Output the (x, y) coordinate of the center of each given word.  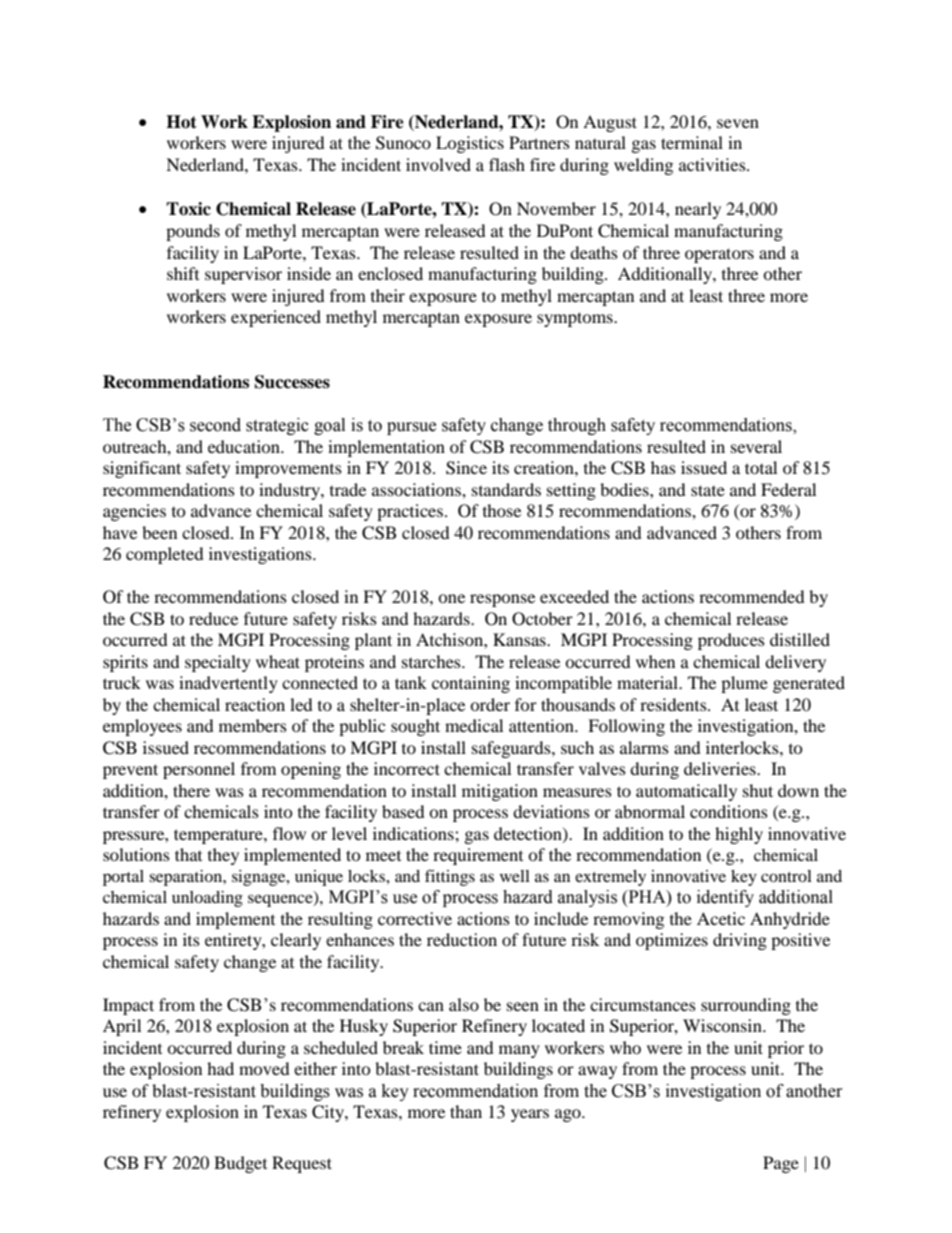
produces (731, 641)
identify (725, 898)
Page (781, 1164)
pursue (411, 428)
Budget (240, 1164)
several (756, 446)
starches (432, 661)
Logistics (470, 144)
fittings (450, 877)
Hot (181, 122)
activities (713, 164)
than (466, 1111)
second (215, 425)
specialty (218, 663)
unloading (207, 899)
